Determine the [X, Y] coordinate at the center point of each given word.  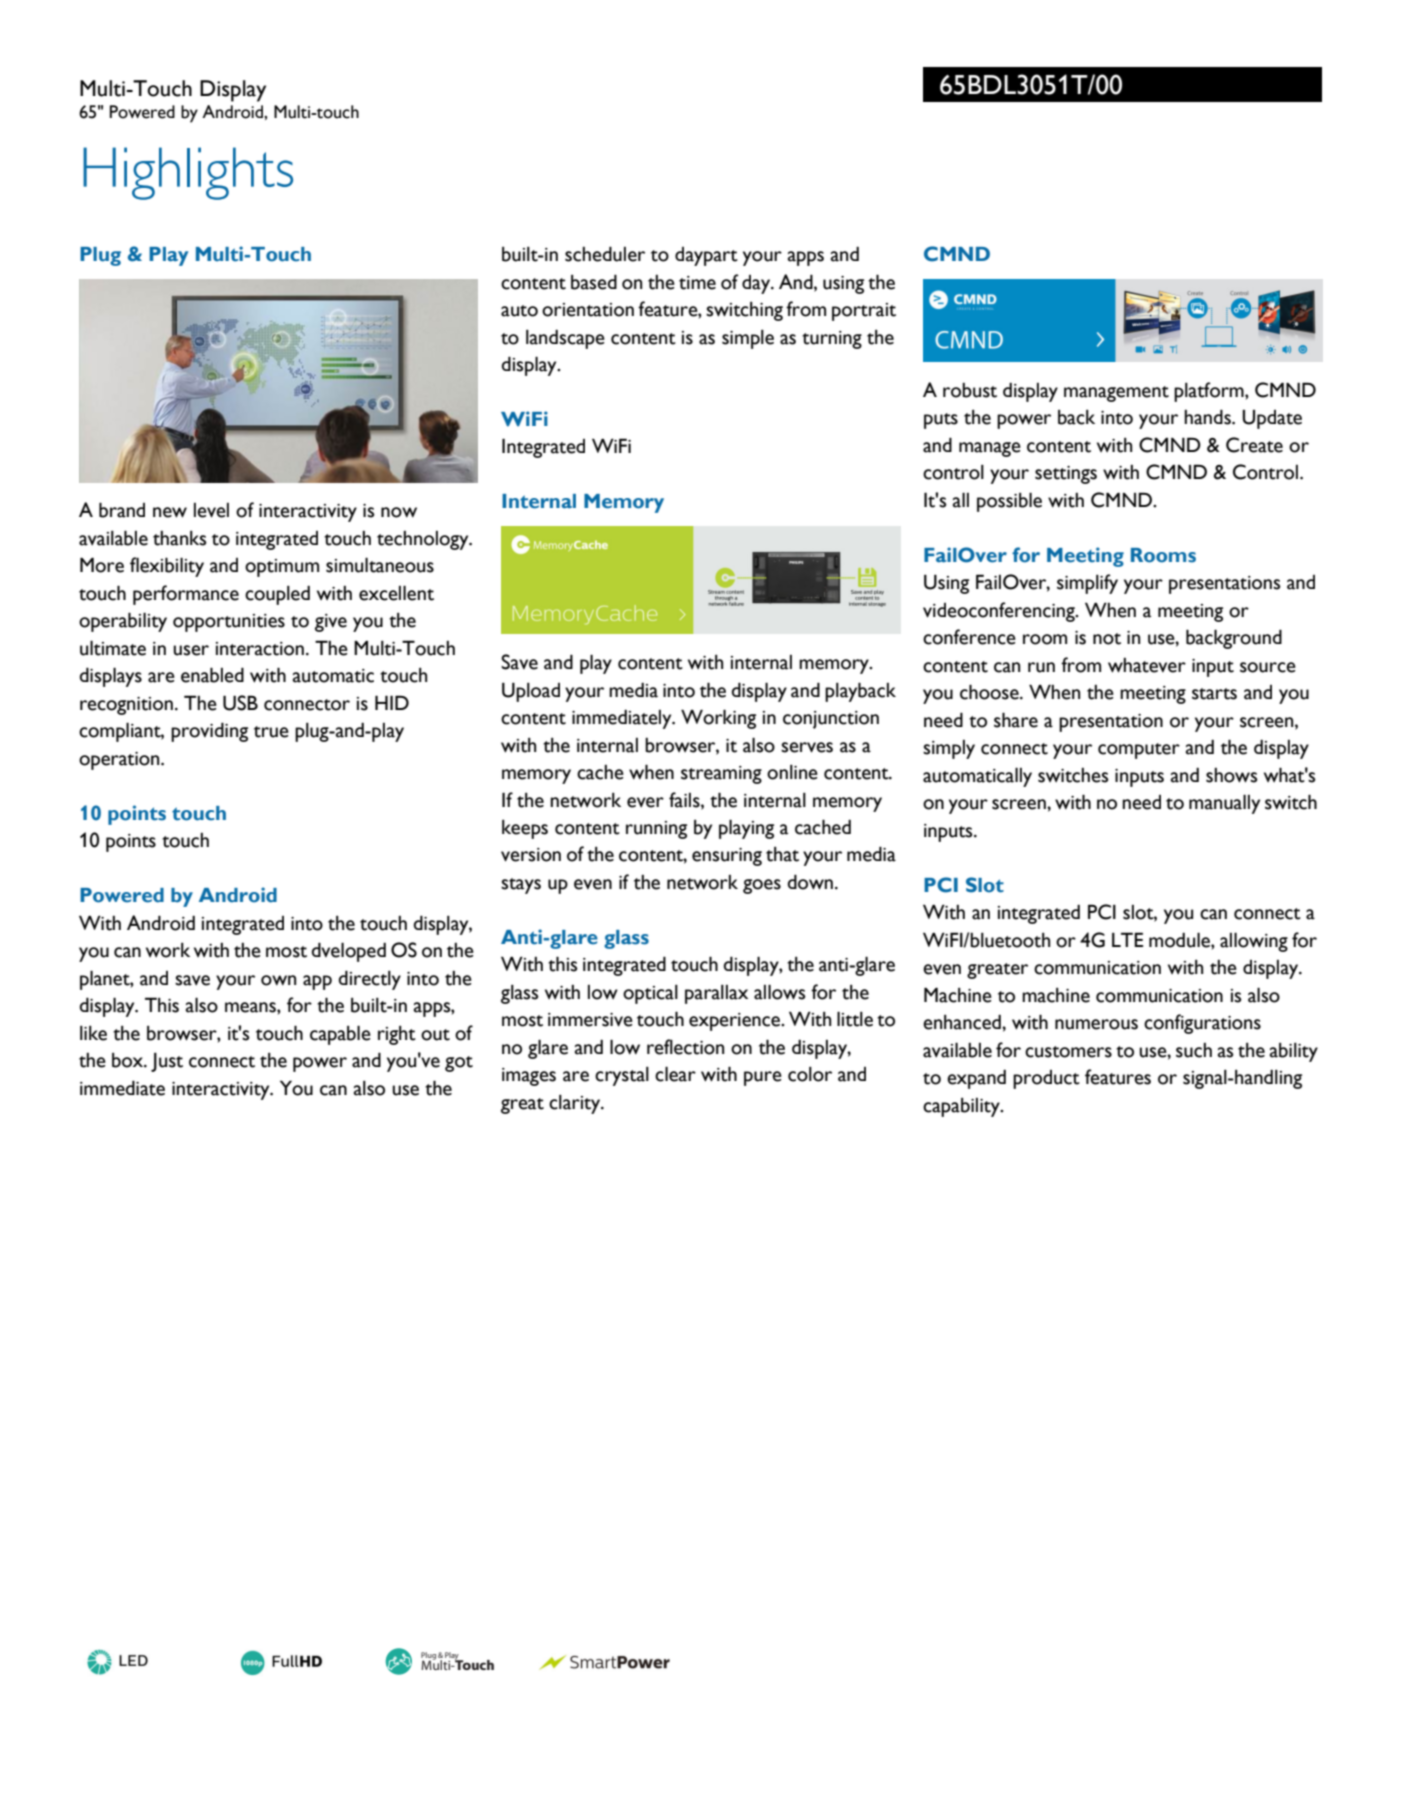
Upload [531, 692]
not [1107, 639]
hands [1208, 417]
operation [120, 761]
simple [748, 339]
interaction [260, 649]
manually [1224, 804]
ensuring [727, 857]
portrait [864, 312]
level [211, 510]
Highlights [188, 173]
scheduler [605, 254]
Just [167, 1062]
